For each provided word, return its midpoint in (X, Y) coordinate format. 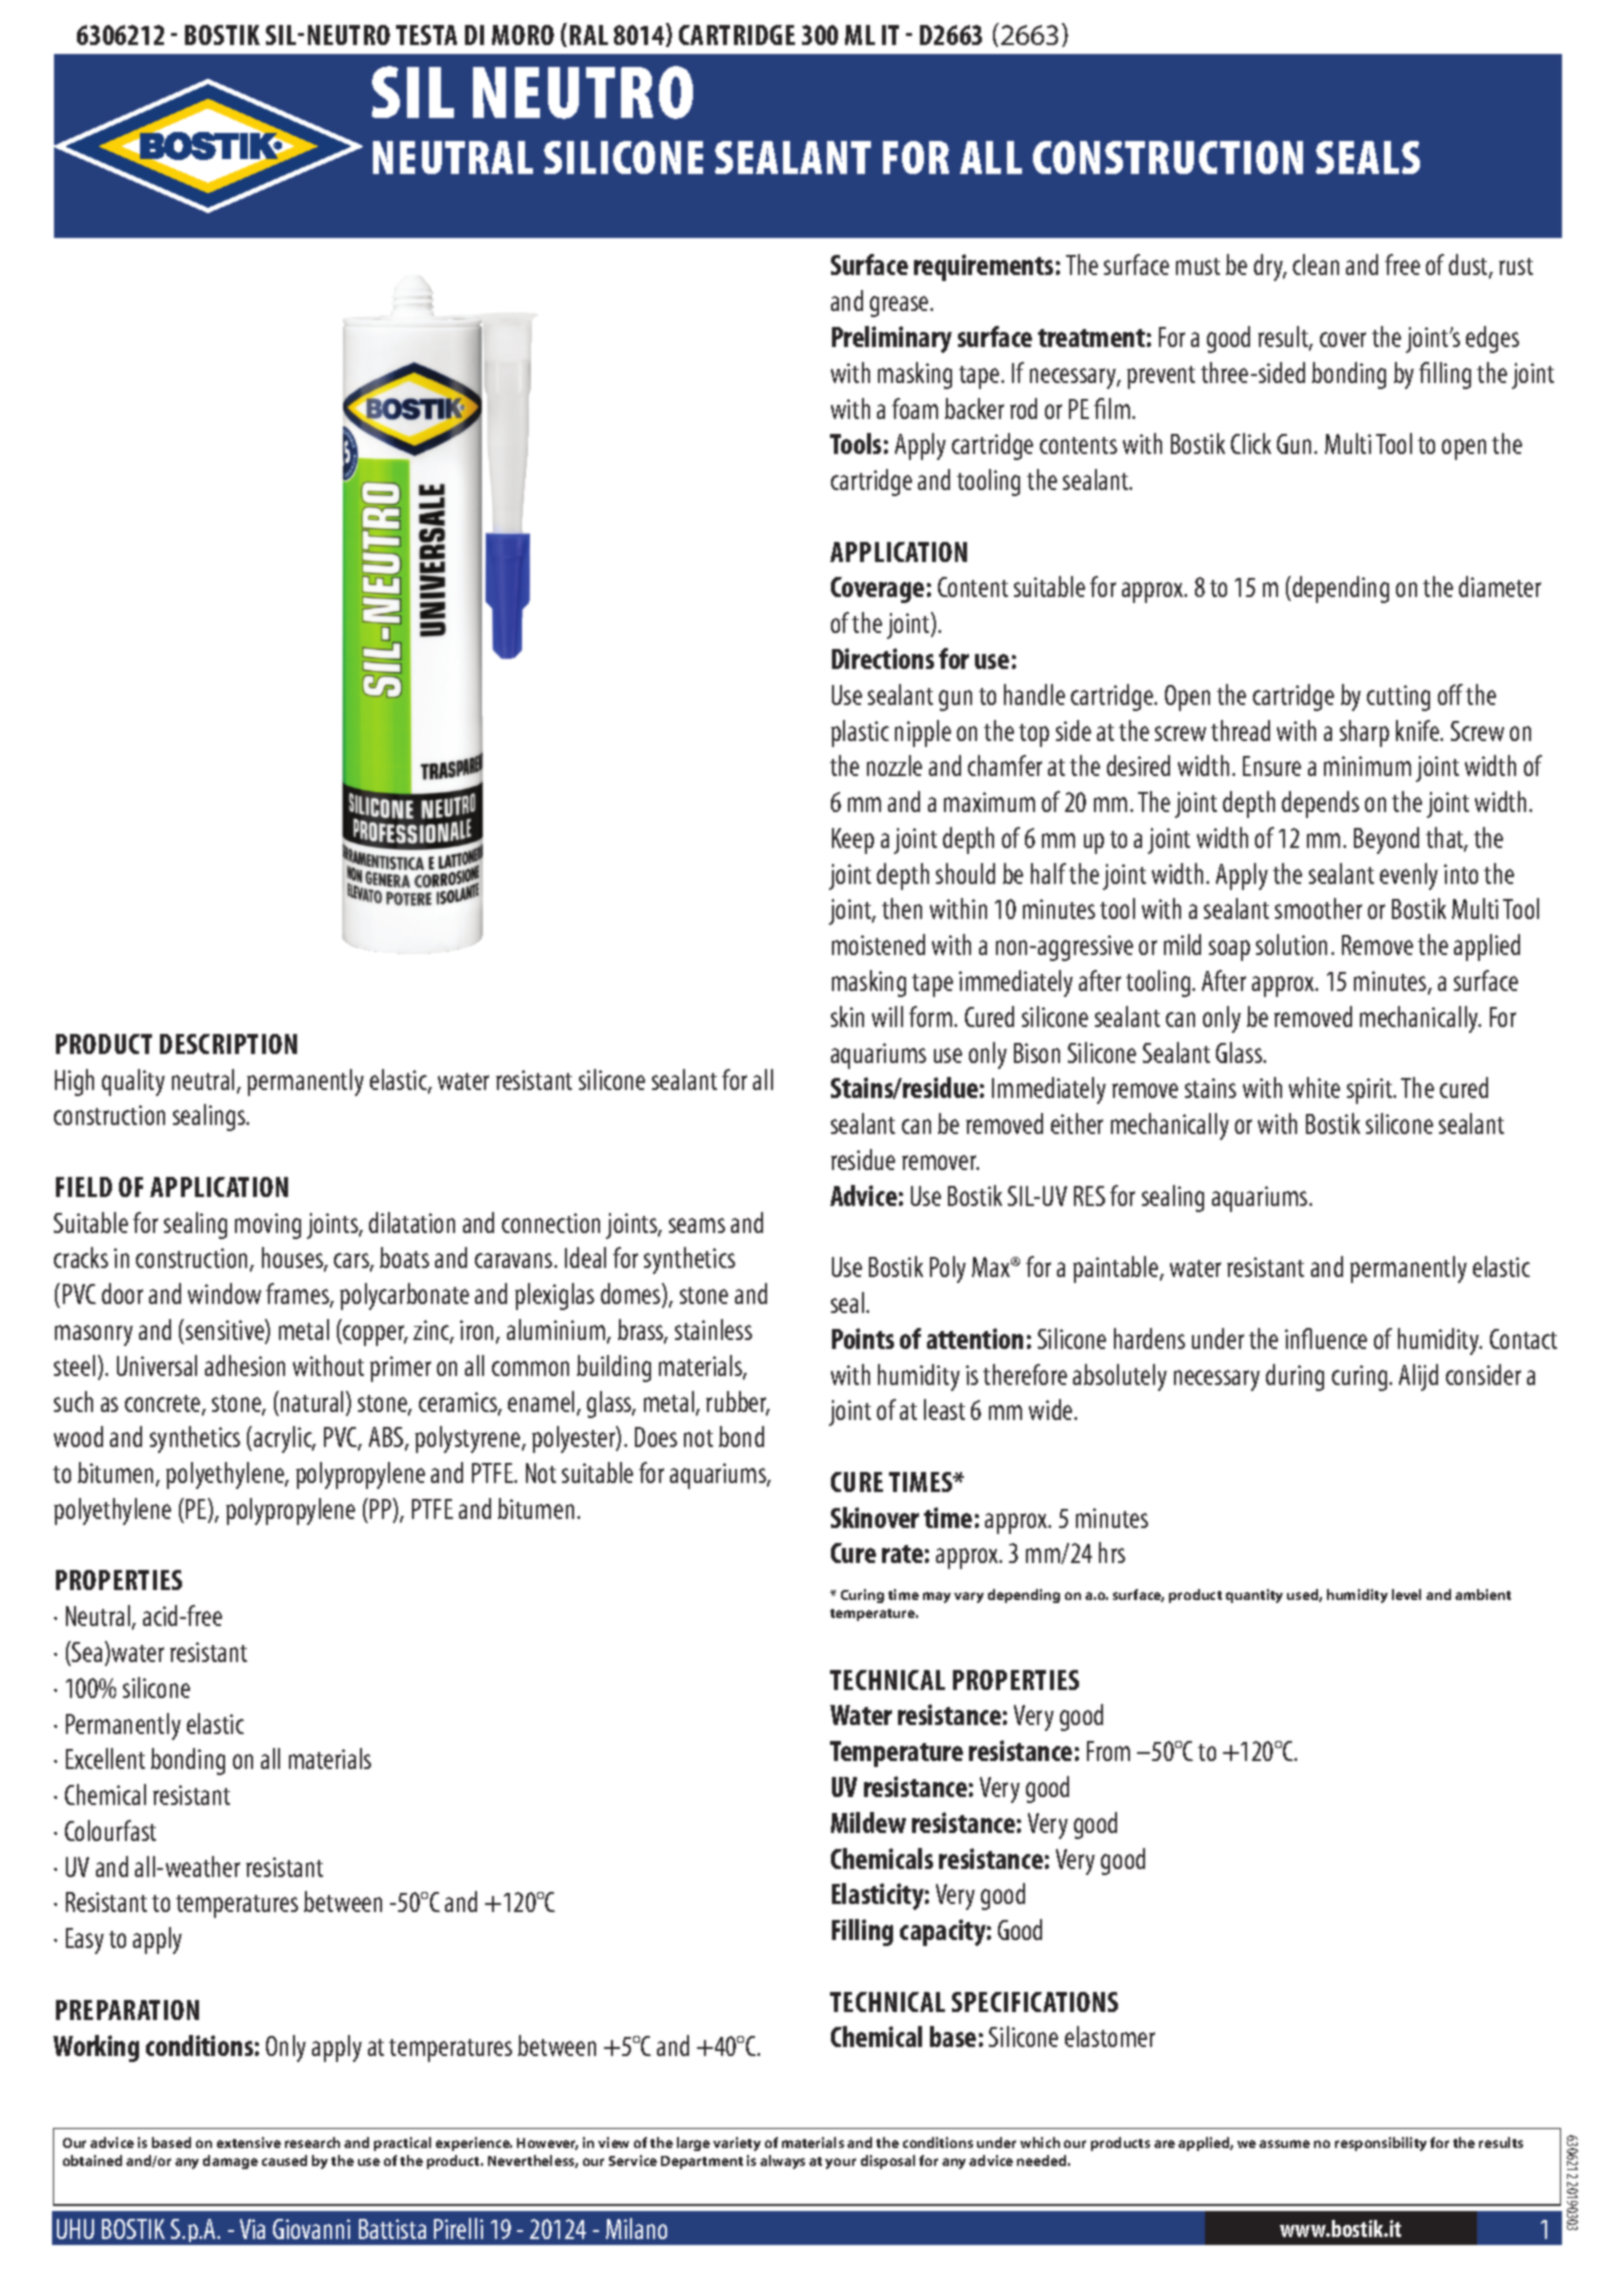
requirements (983, 267)
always (782, 2162)
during (1295, 1377)
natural (312, 1401)
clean (1316, 264)
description (228, 1044)
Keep (853, 841)
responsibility (1381, 2144)
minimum (1367, 766)
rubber (737, 1403)
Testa (426, 35)
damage (230, 2162)
